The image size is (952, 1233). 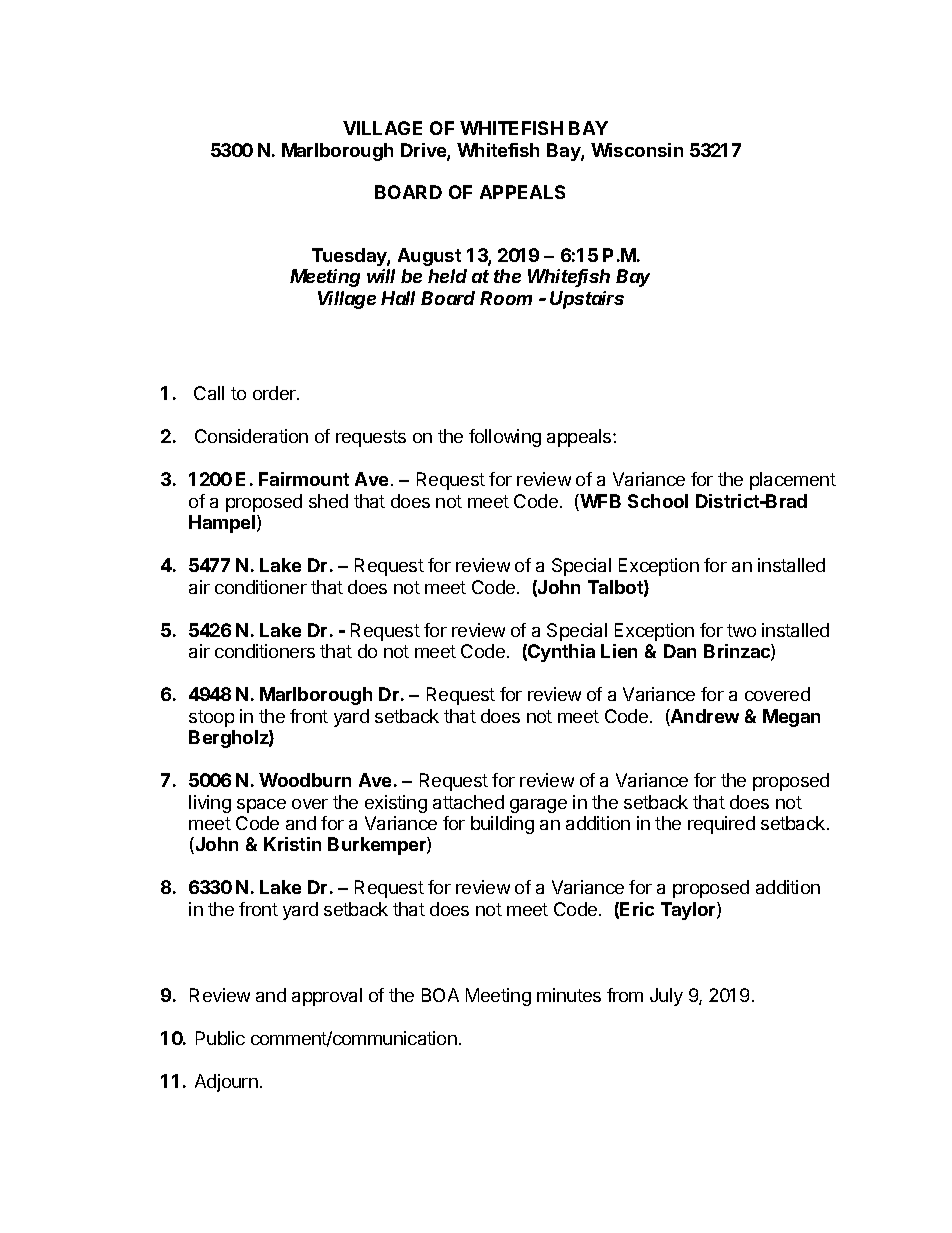 I want to click on Wisconsin, so click(x=637, y=150).
